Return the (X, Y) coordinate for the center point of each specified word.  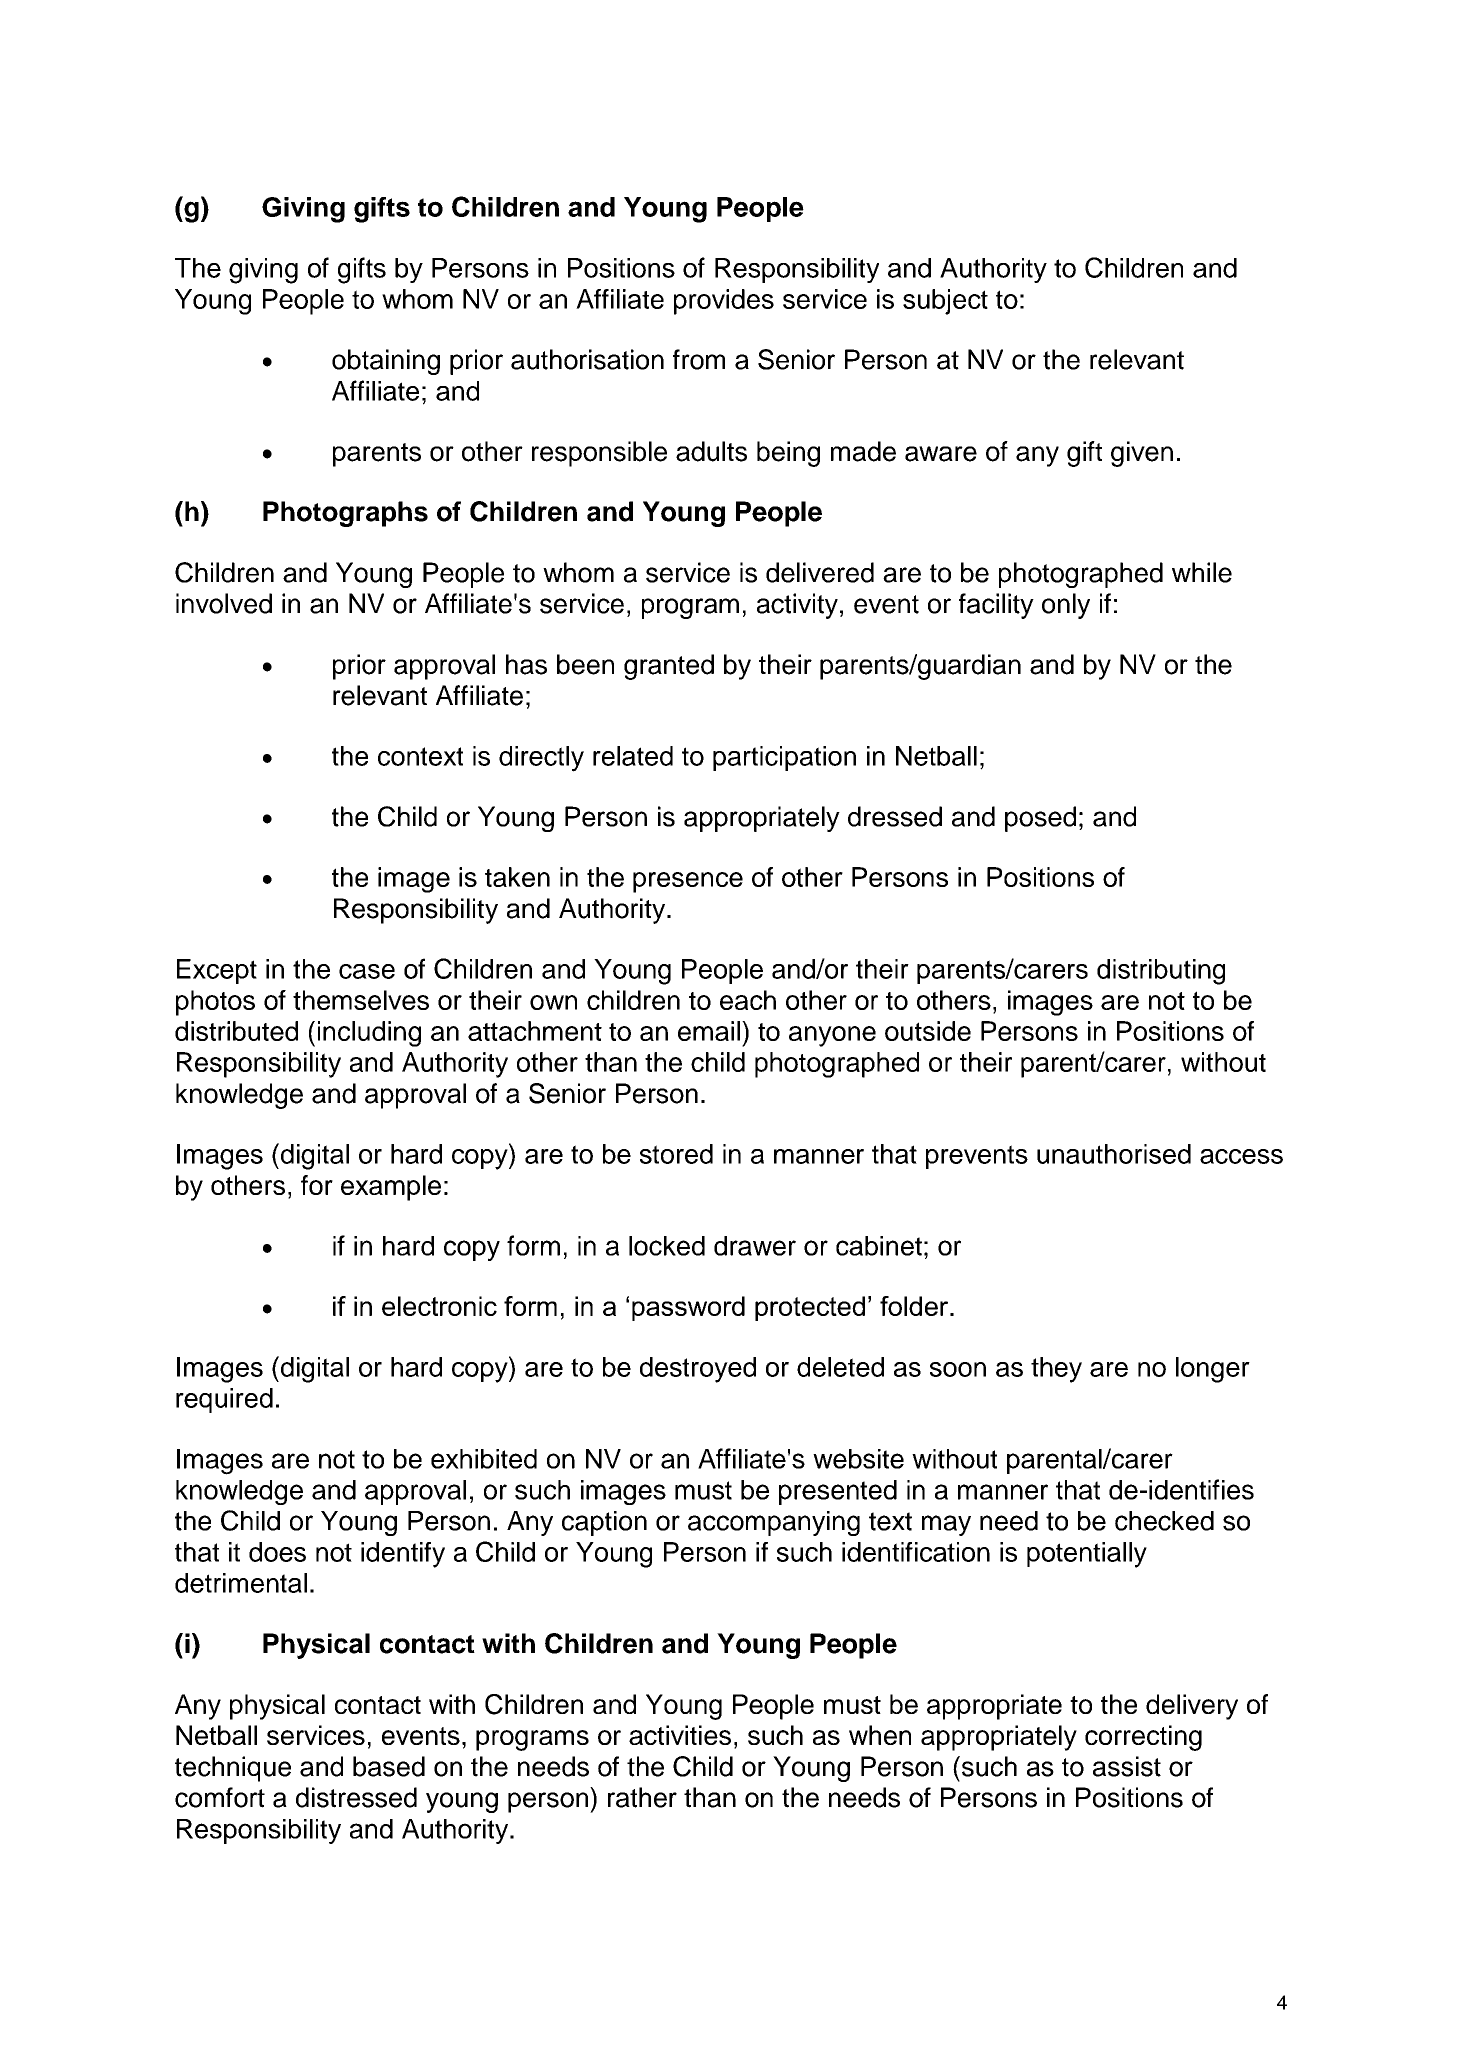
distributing (1161, 972)
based (389, 1766)
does (277, 1552)
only (1066, 606)
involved (224, 603)
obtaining (386, 362)
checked (1164, 1521)
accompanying (774, 1523)
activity (797, 606)
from (699, 359)
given (1142, 454)
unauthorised (1114, 1154)
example (391, 1188)
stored (676, 1154)
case (367, 971)
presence (688, 882)
